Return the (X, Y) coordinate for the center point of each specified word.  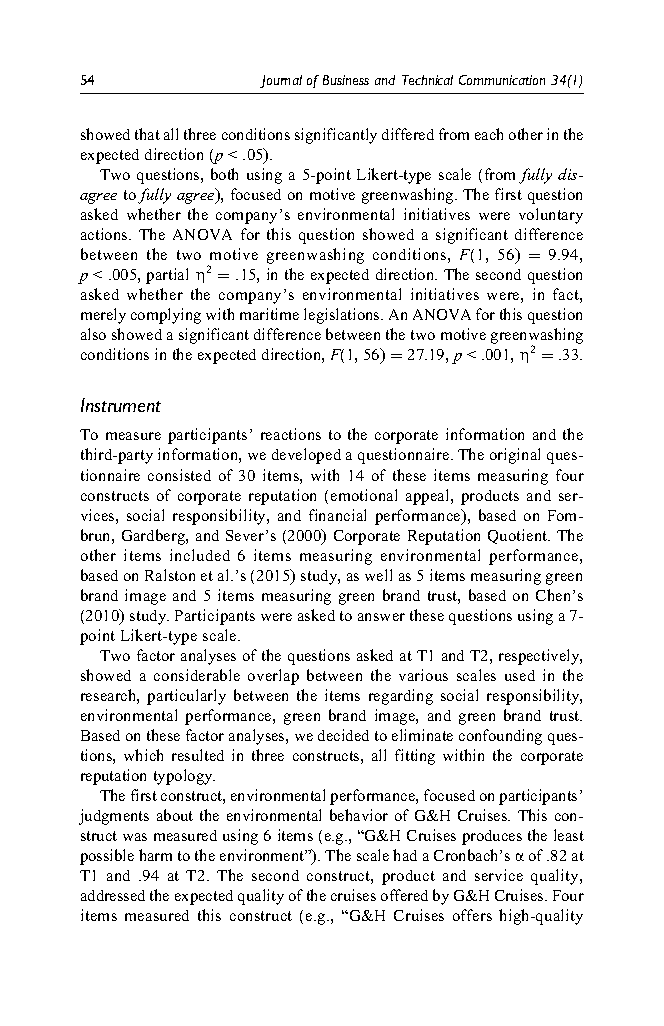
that (147, 134)
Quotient (519, 536)
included (200, 555)
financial (337, 515)
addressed (113, 895)
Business (346, 80)
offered (404, 895)
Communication (502, 80)
